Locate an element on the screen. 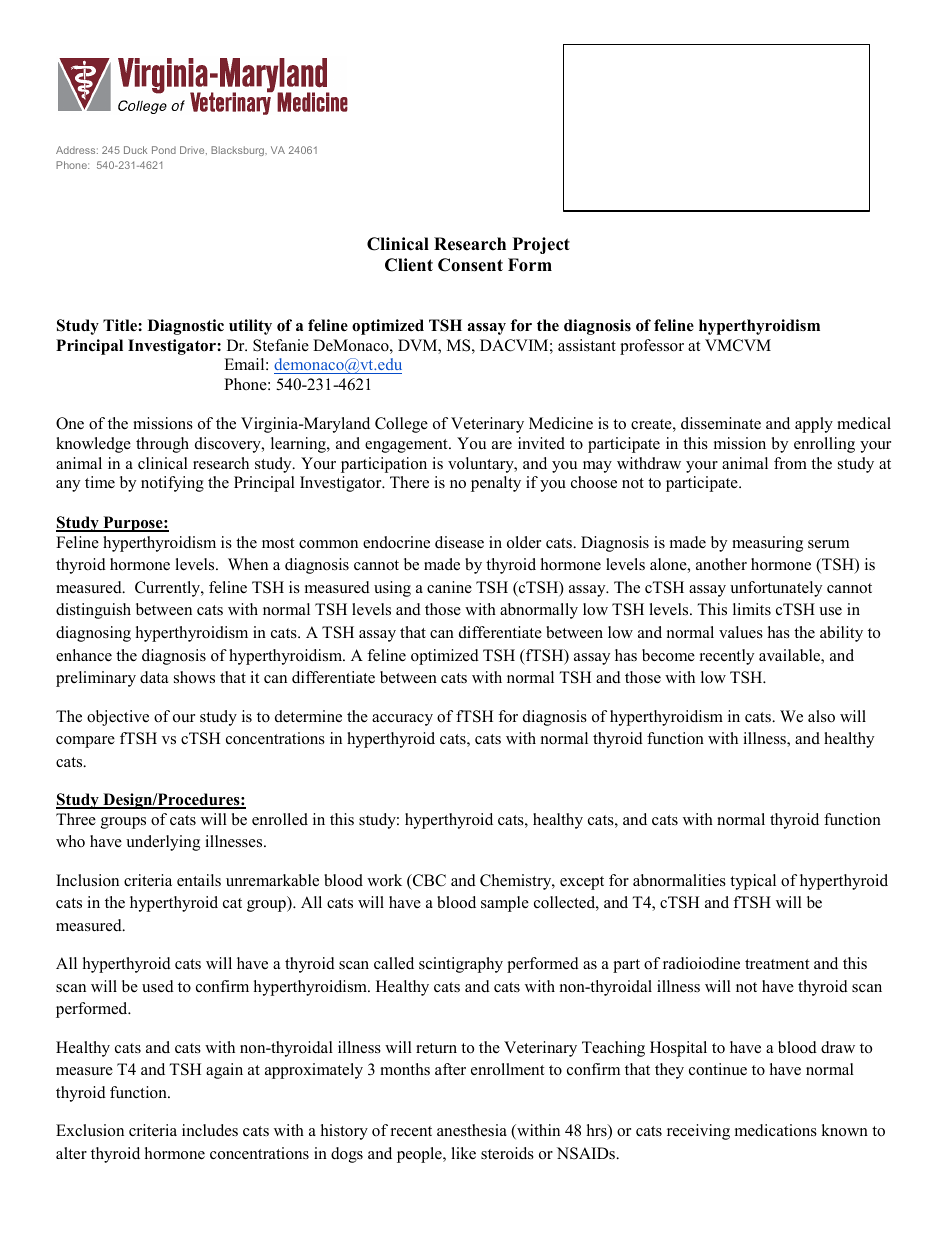 This screenshot has width=952, height=1233. values is located at coordinates (741, 632).
